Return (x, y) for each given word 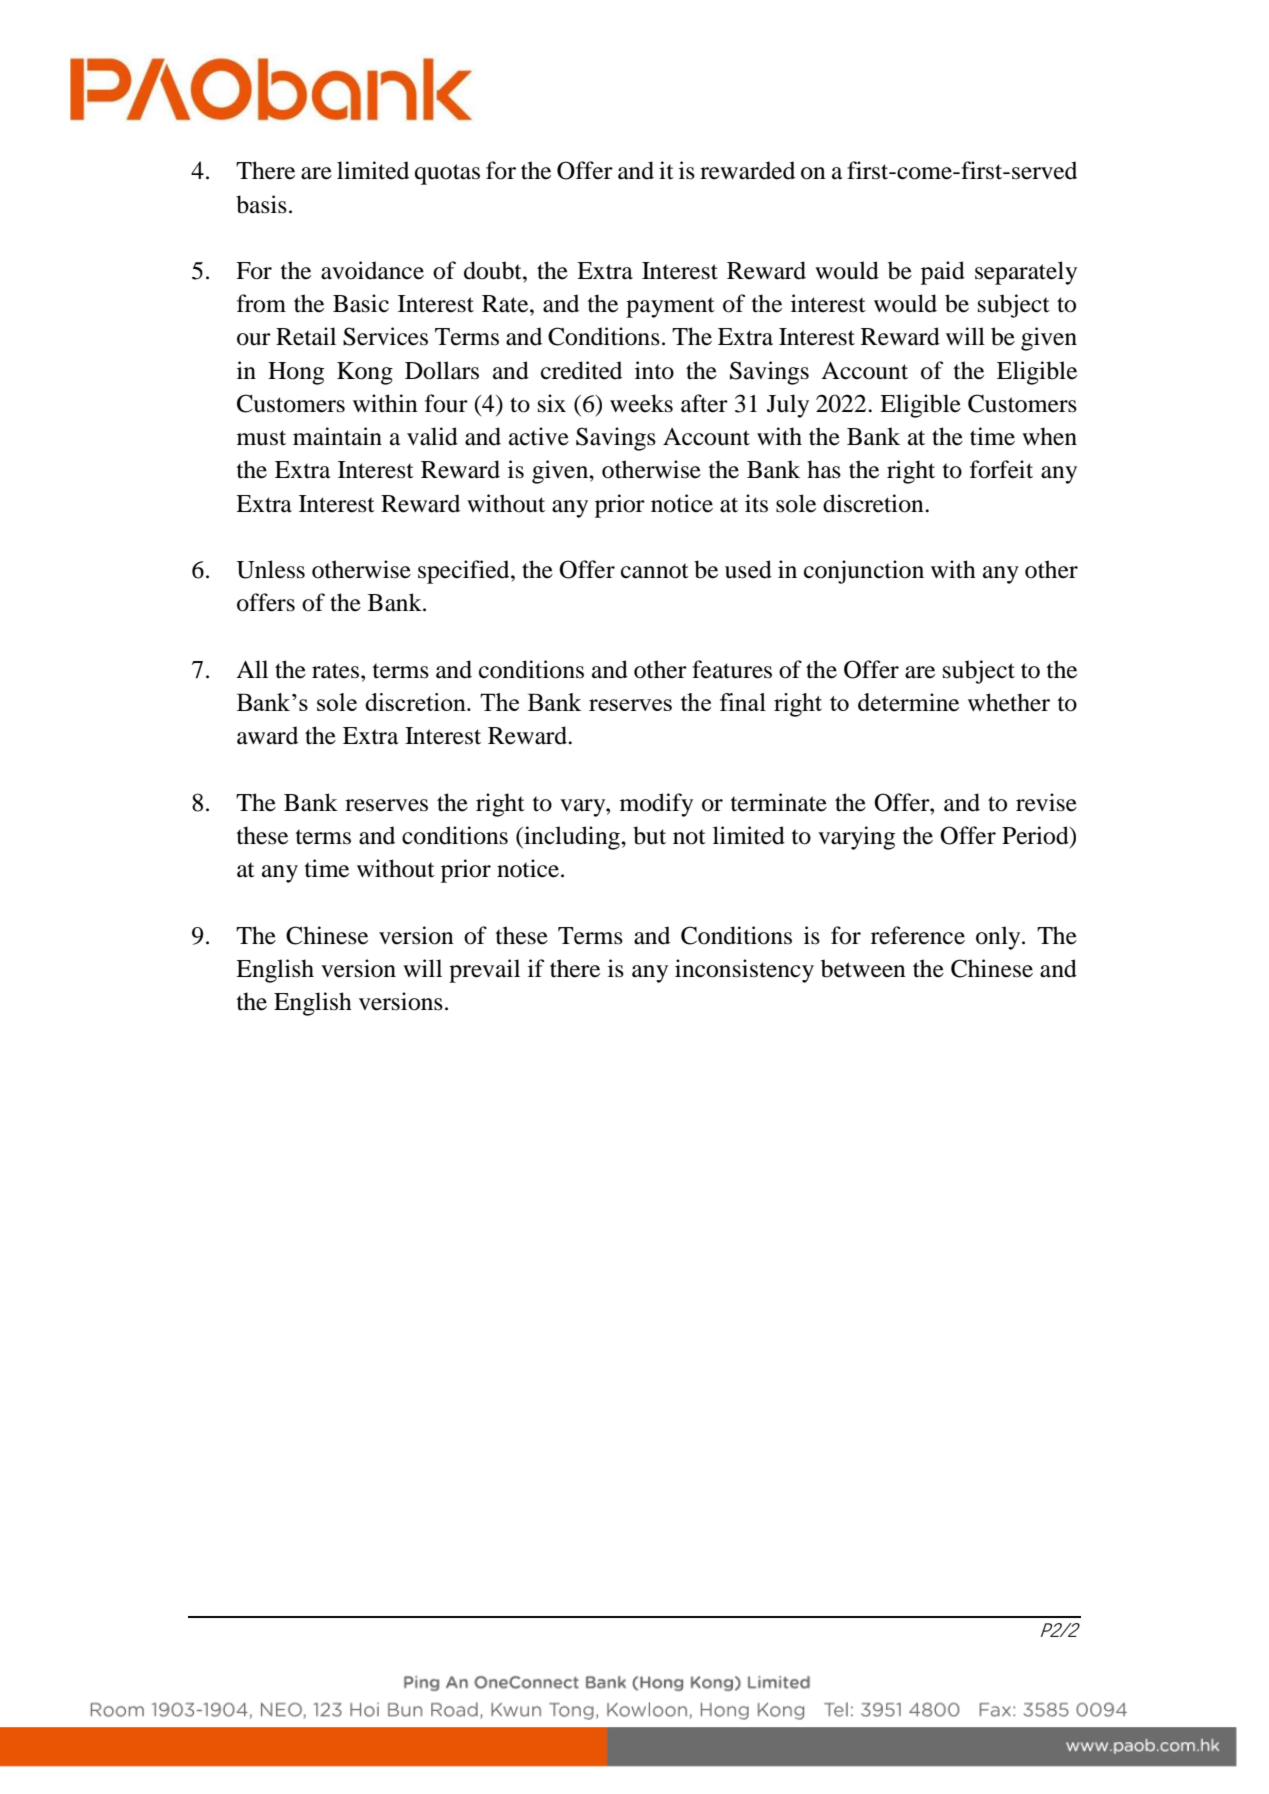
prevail (484, 971)
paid (943, 273)
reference (918, 935)
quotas (447, 174)
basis (261, 204)
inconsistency (744, 971)
